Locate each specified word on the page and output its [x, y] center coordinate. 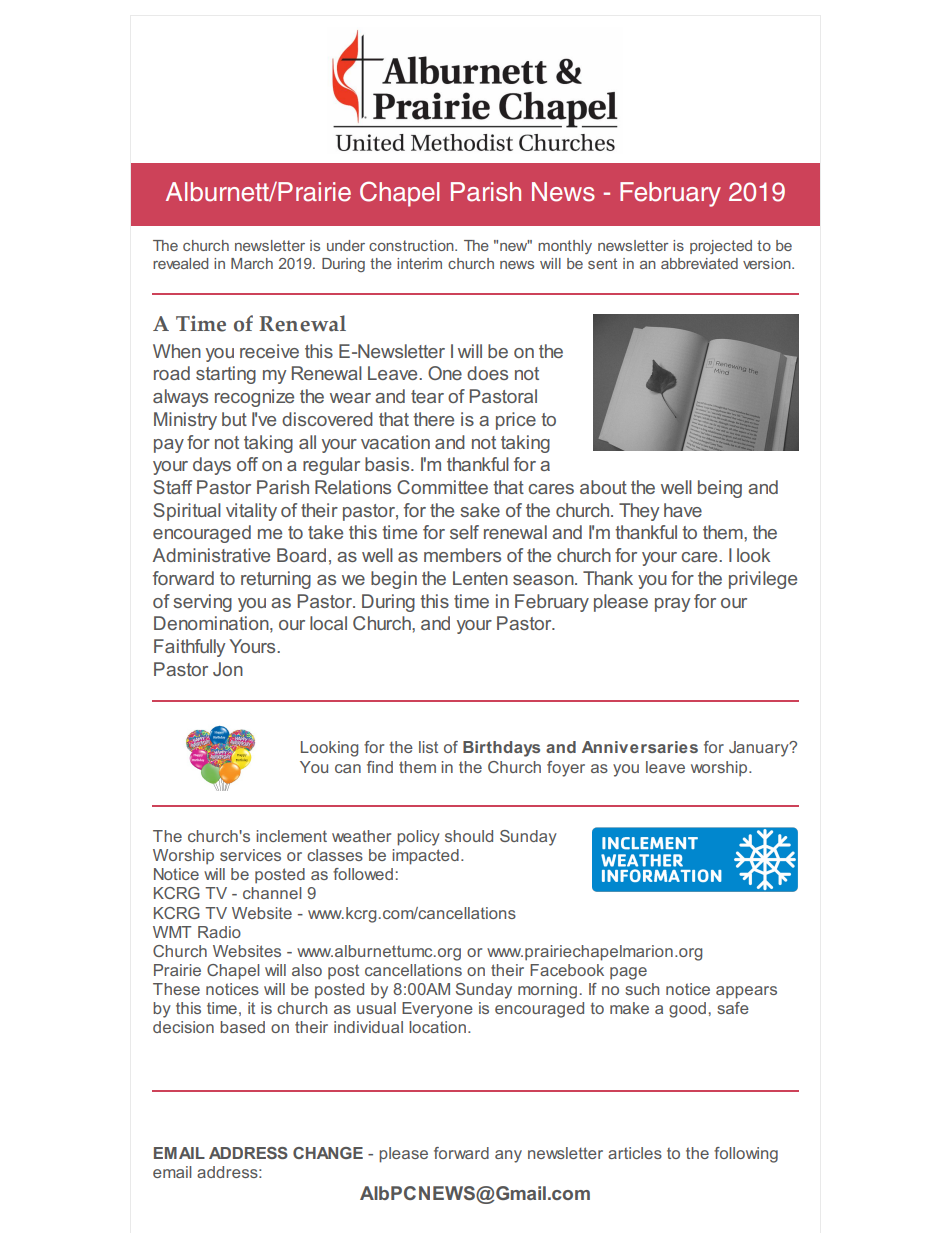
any [508, 1156]
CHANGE [328, 1153]
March [252, 263]
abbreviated [699, 263]
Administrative [211, 555]
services [250, 855]
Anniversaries [640, 747]
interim [419, 263]
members [462, 555]
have [683, 510]
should [469, 836]
